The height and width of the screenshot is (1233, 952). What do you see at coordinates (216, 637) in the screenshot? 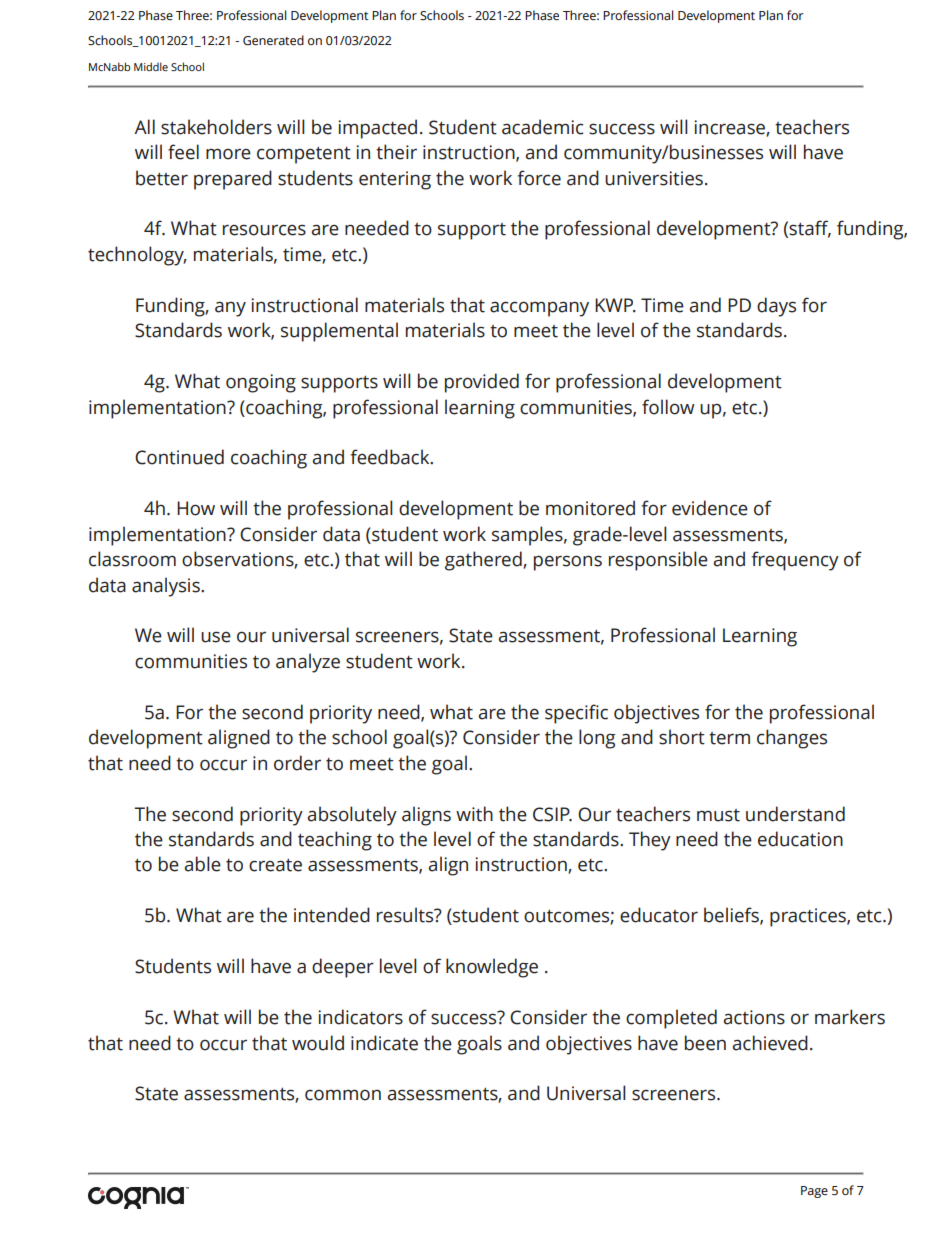
I see `use` at bounding box center [216, 637].
